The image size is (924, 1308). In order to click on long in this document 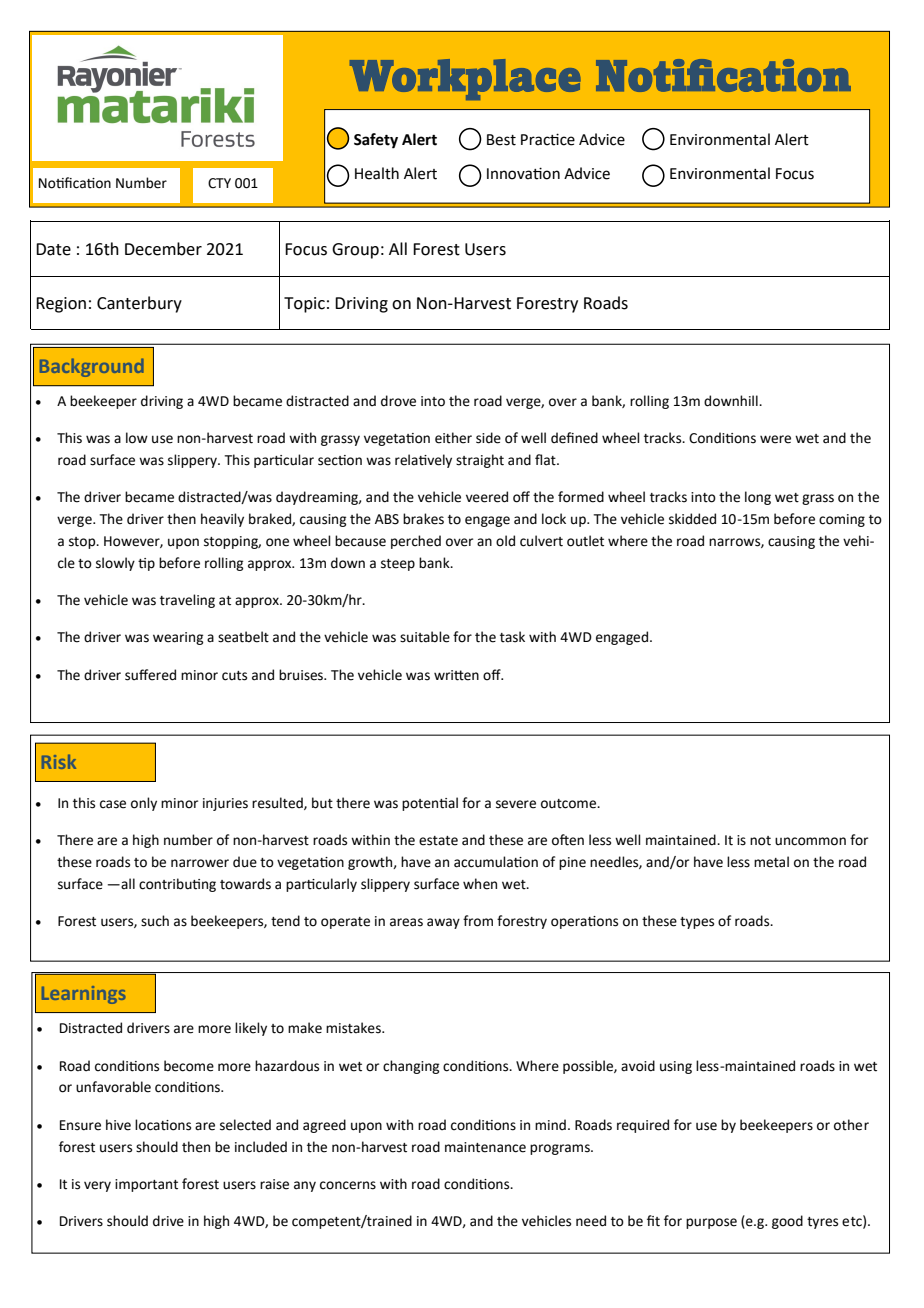, I will do `click(758, 498)`.
